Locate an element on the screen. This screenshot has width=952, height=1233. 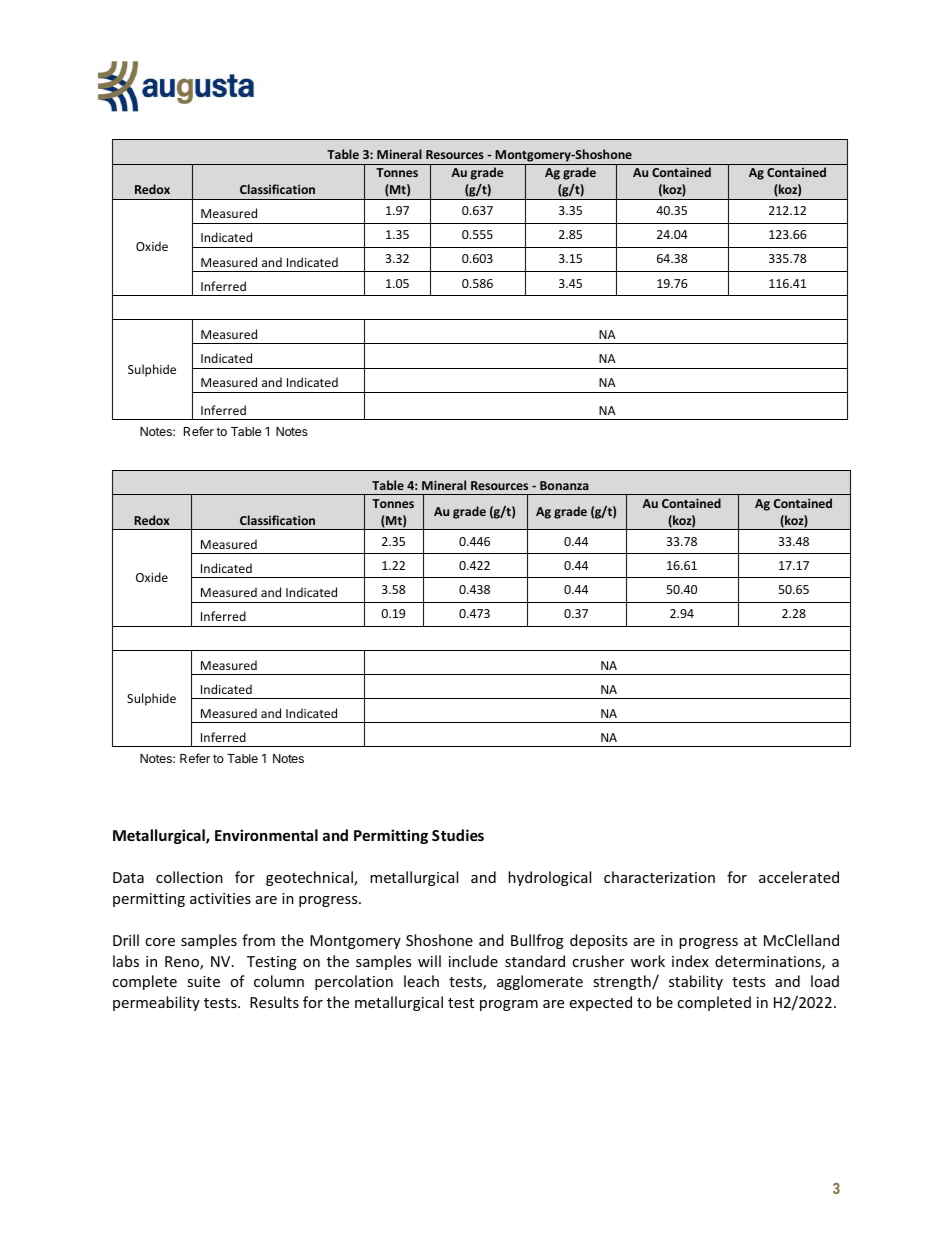
Bonanza is located at coordinates (564, 485).
